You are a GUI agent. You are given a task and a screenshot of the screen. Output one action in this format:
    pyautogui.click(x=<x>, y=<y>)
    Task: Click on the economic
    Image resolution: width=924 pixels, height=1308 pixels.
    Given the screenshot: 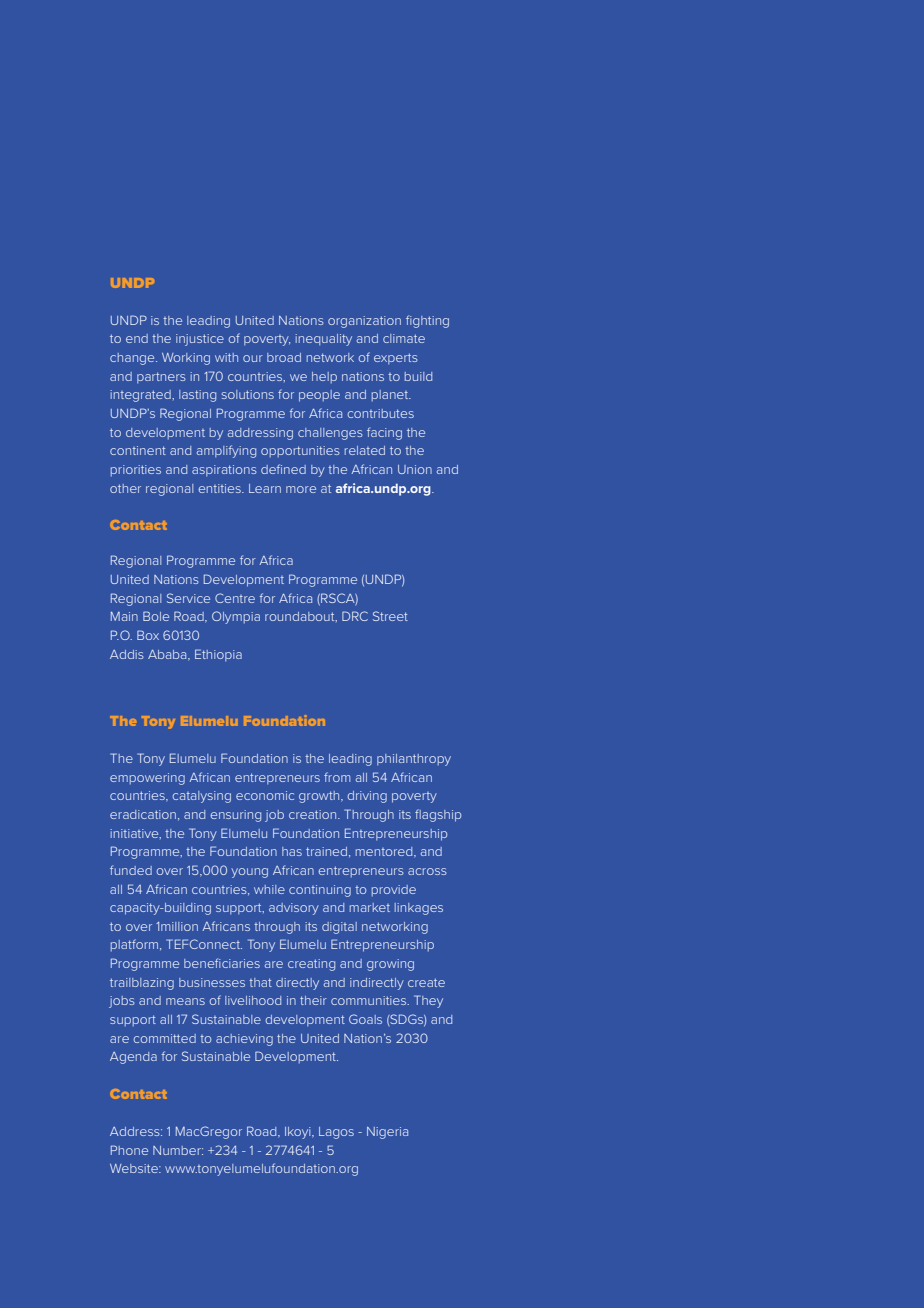 What is the action you would take?
    pyautogui.click(x=265, y=795)
